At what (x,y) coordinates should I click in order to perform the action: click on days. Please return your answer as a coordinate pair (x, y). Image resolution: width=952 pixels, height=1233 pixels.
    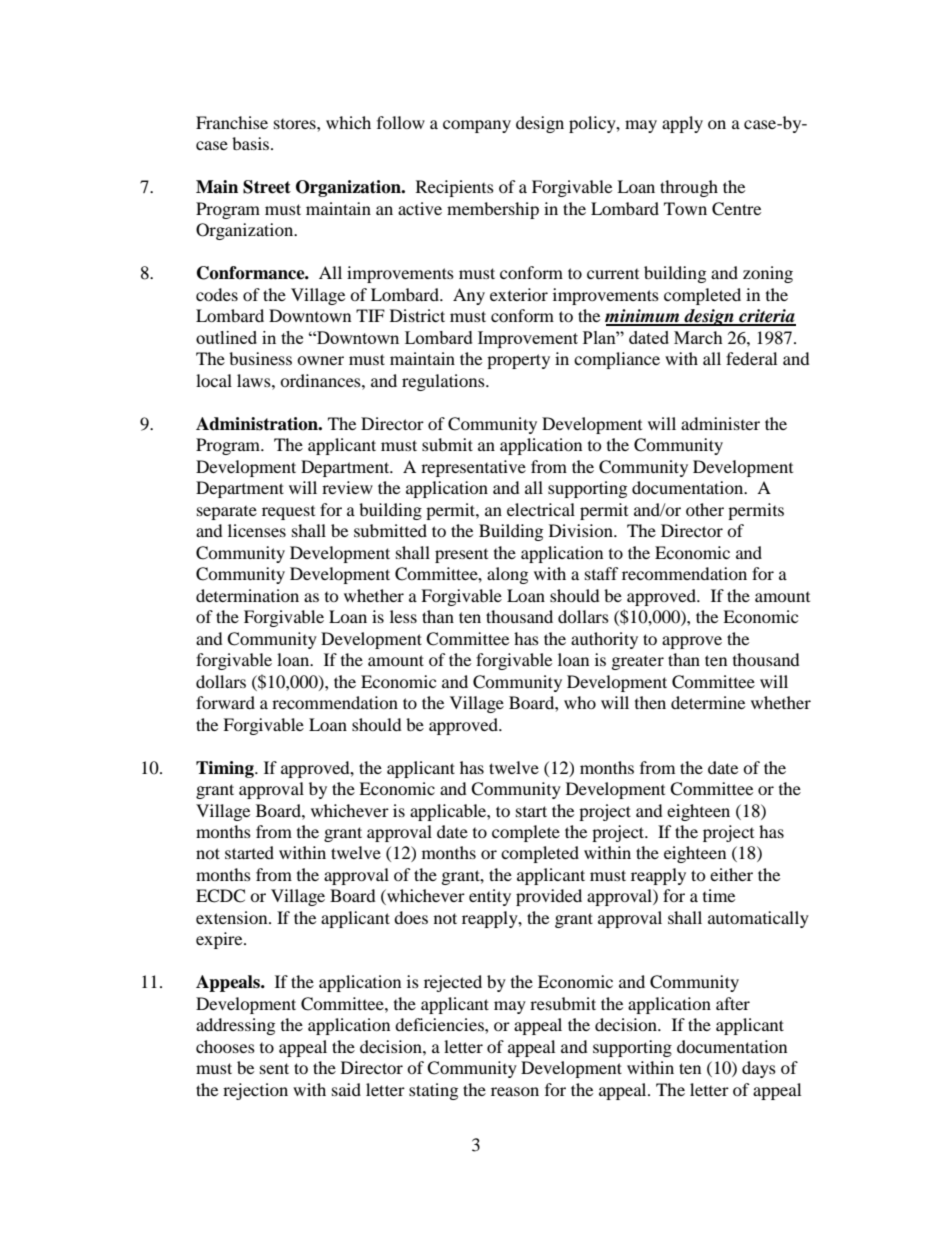
    Looking at the image, I should click on (759, 1069).
